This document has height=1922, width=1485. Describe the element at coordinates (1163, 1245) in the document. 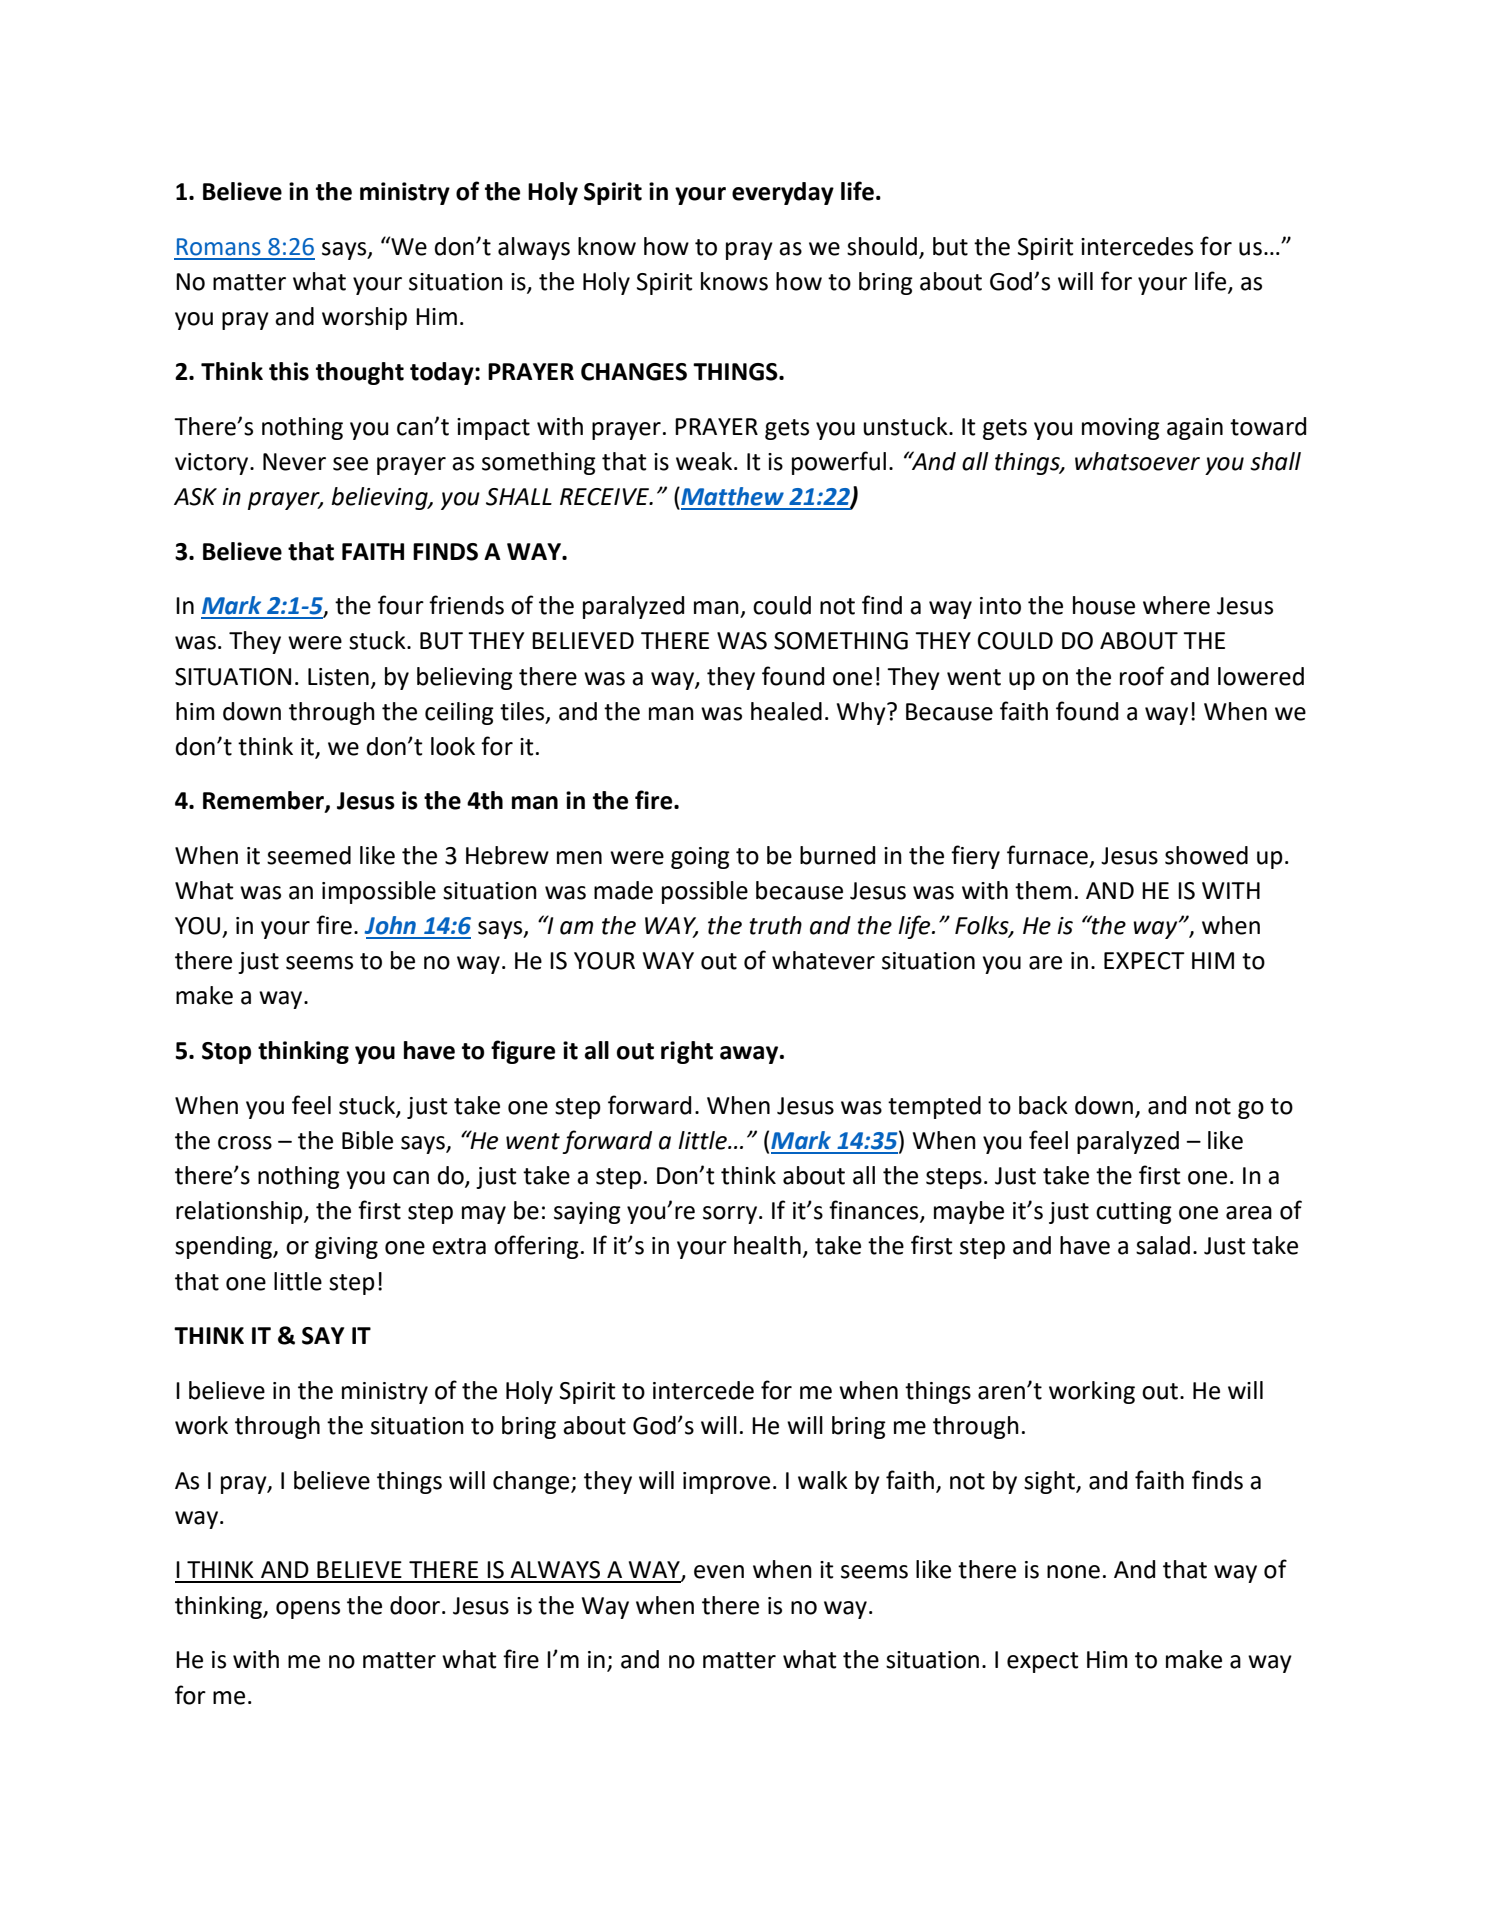

I see `salad` at that location.
